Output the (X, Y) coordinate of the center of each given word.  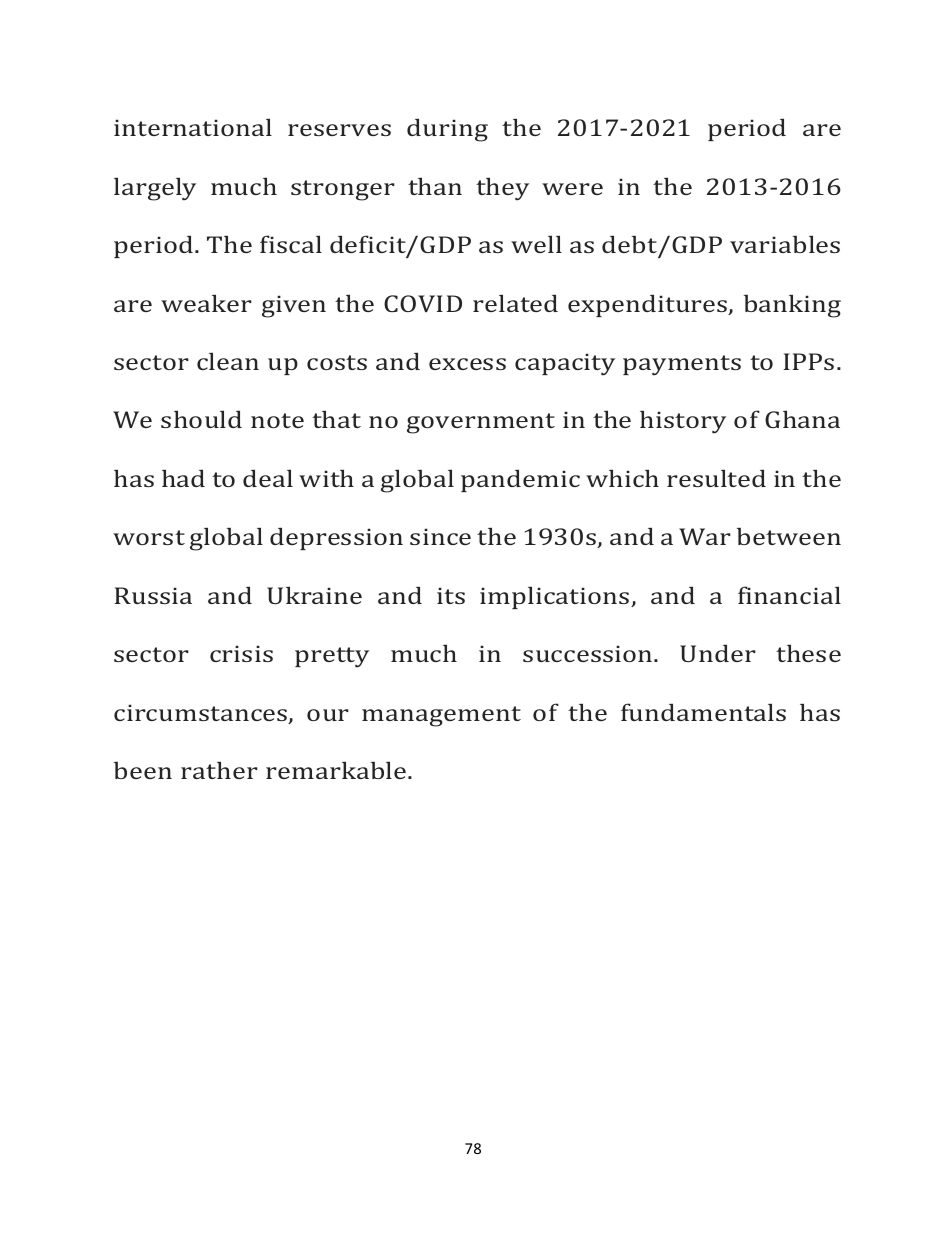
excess (467, 364)
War (705, 536)
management (441, 716)
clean (228, 361)
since (440, 536)
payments (682, 365)
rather (219, 770)
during (447, 130)
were (572, 189)
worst (149, 537)
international (193, 127)
